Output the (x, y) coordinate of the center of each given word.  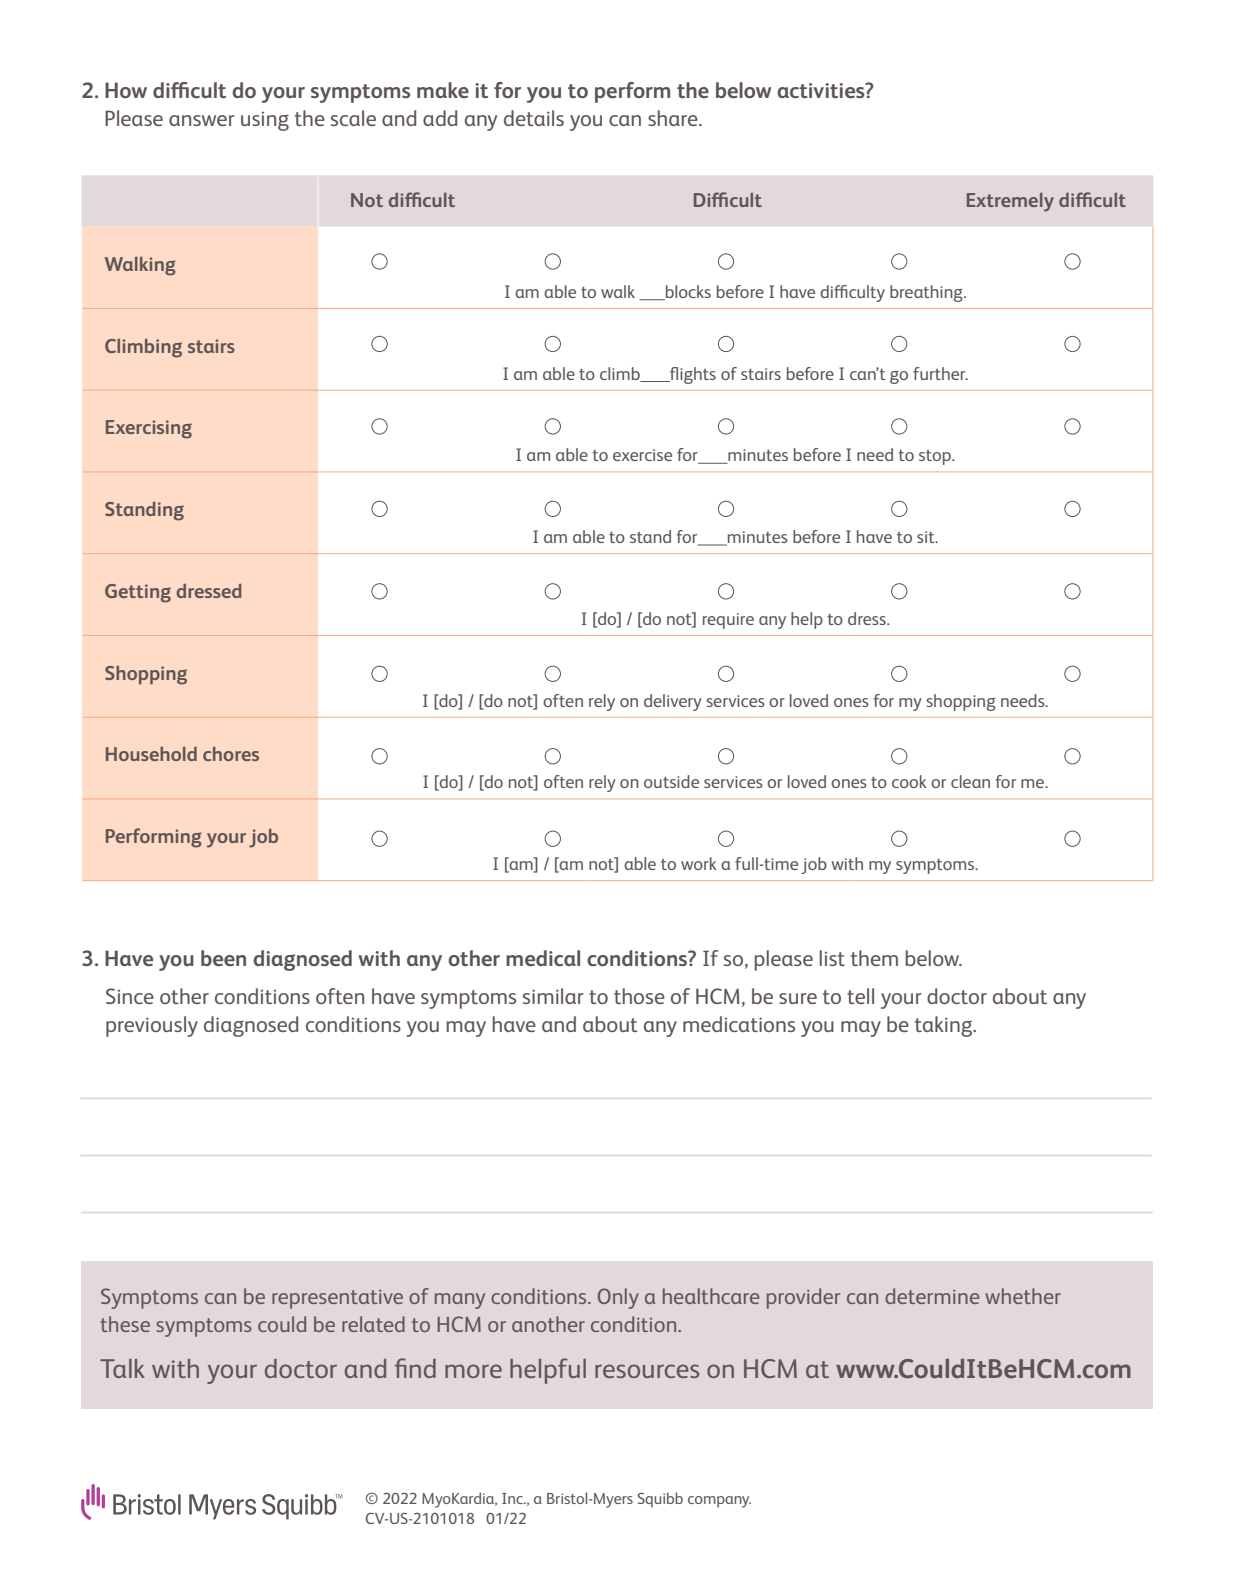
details (534, 118)
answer (202, 120)
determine (932, 1296)
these (125, 1324)
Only (618, 1298)
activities (822, 90)
